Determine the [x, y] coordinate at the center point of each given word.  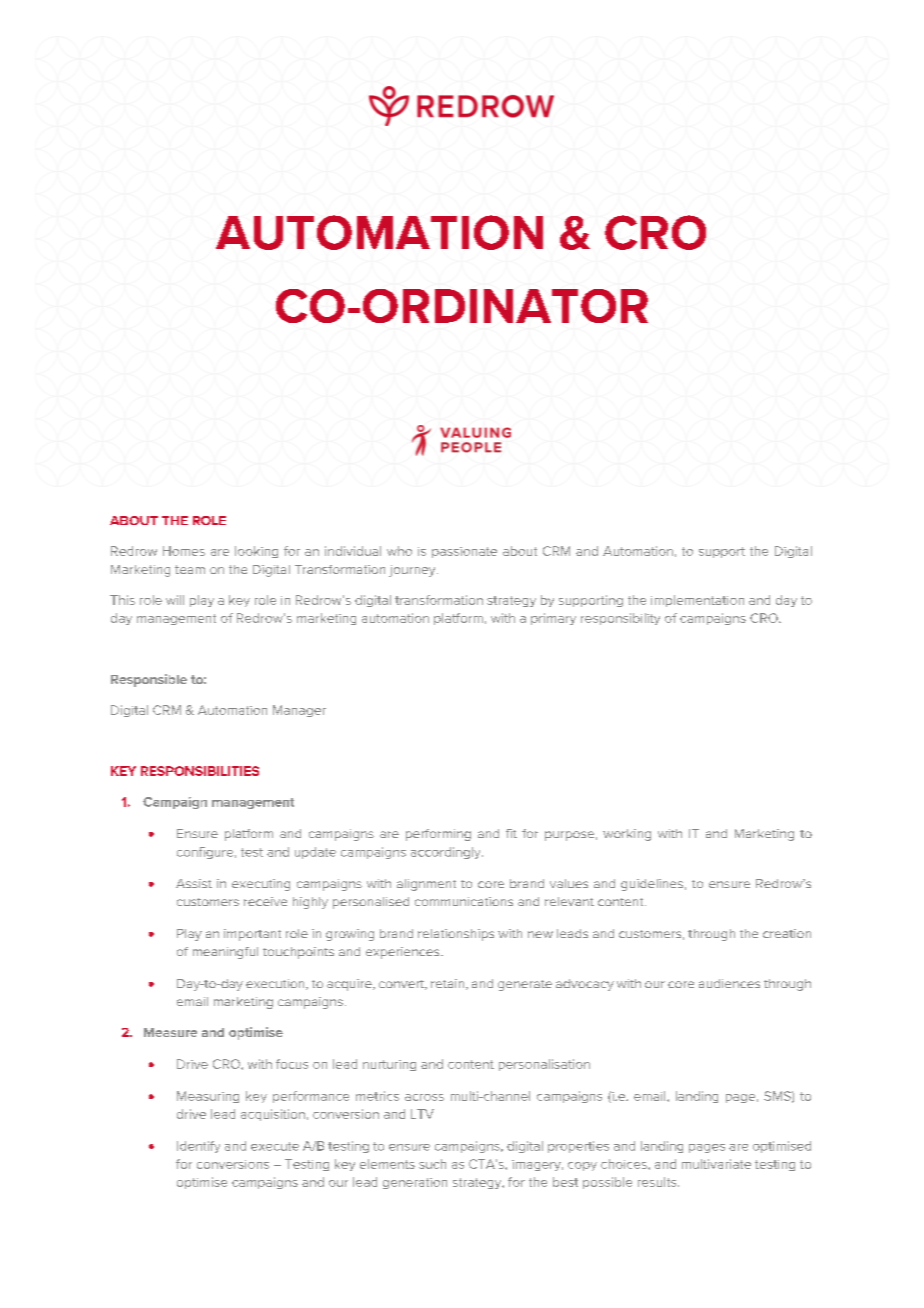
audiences [729, 983]
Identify [198, 1147]
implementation [697, 601]
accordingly [447, 853]
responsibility [620, 619]
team [190, 569]
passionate [464, 552]
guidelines [652, 885]
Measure [170, 1032]
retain [449, 984]
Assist [194, 883]
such [432, 1164]
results [658, 1182]
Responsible [149, 680]
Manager [299, 711]
